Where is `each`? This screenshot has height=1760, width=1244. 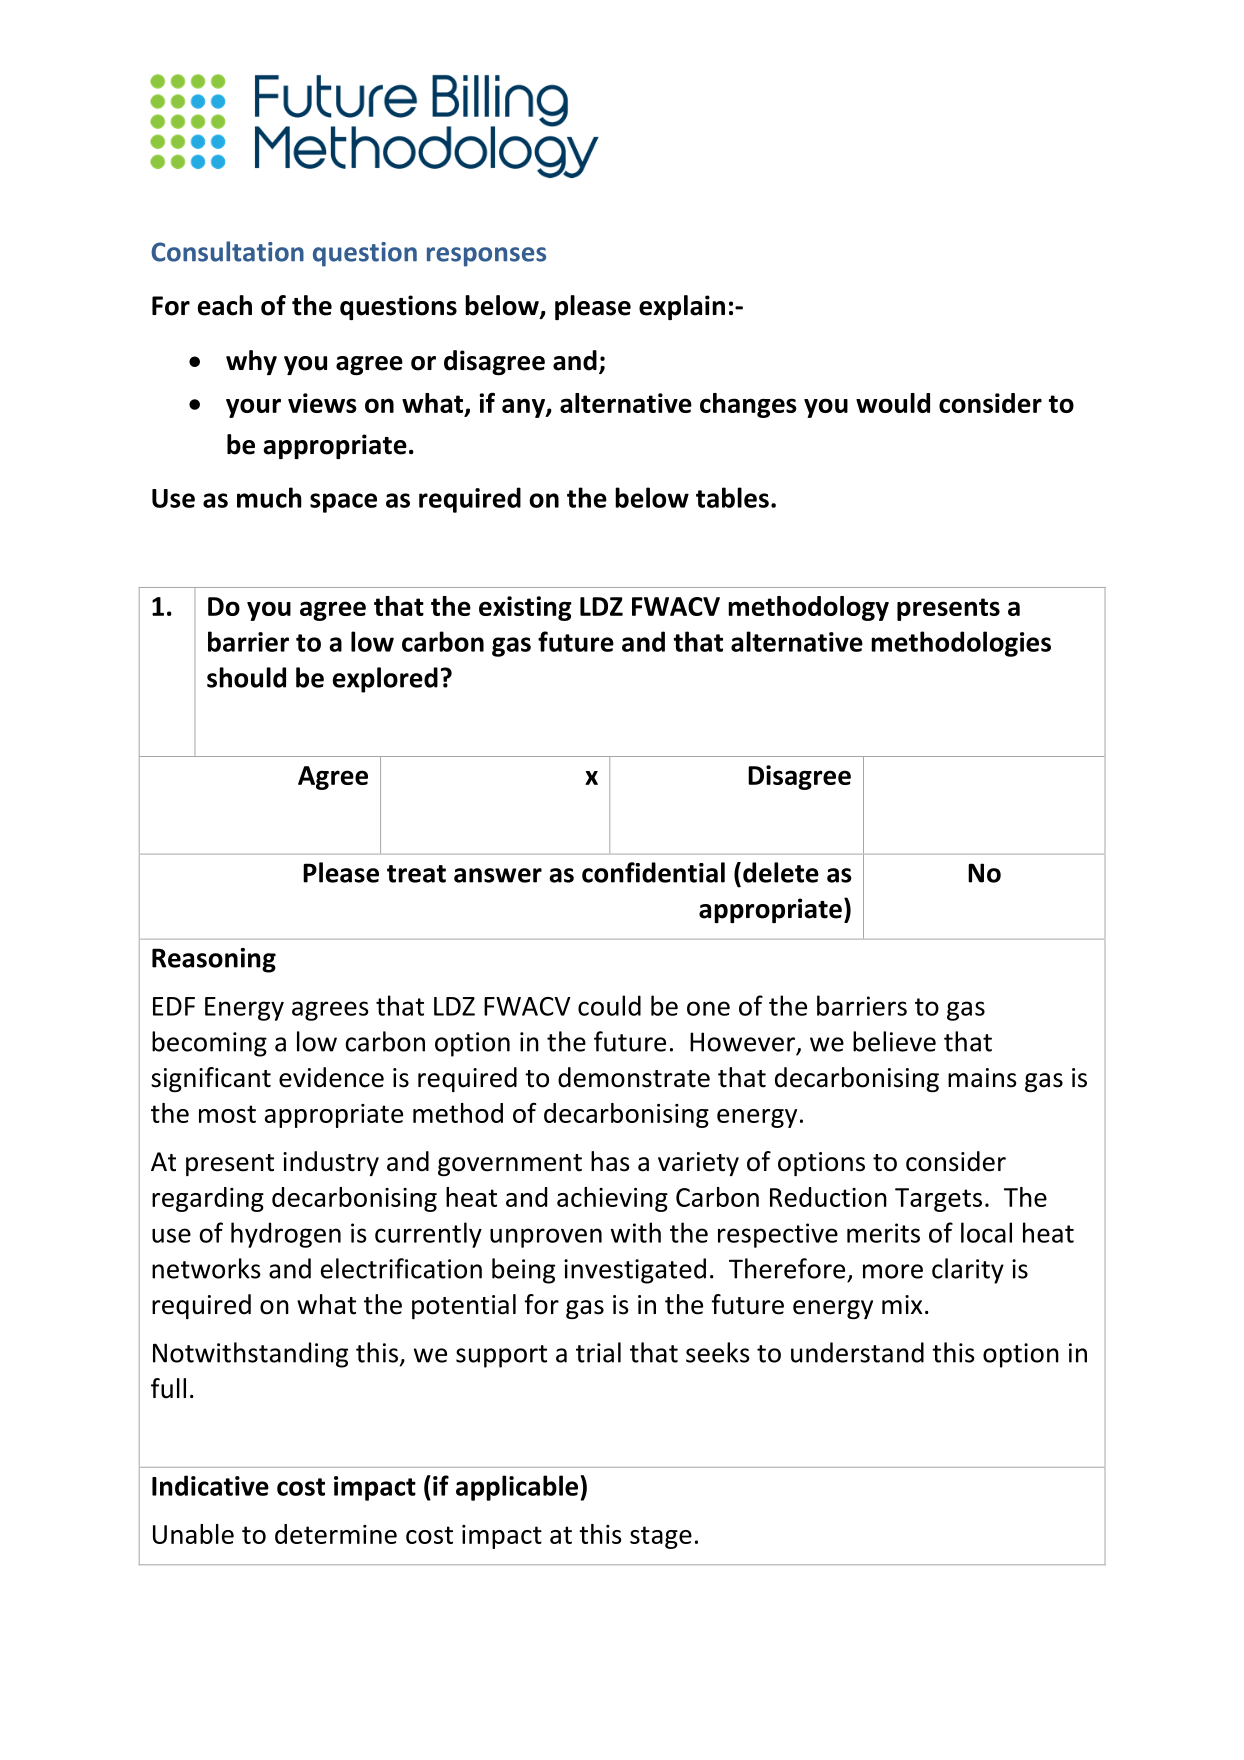
each is located at coordinates (225, 305).
